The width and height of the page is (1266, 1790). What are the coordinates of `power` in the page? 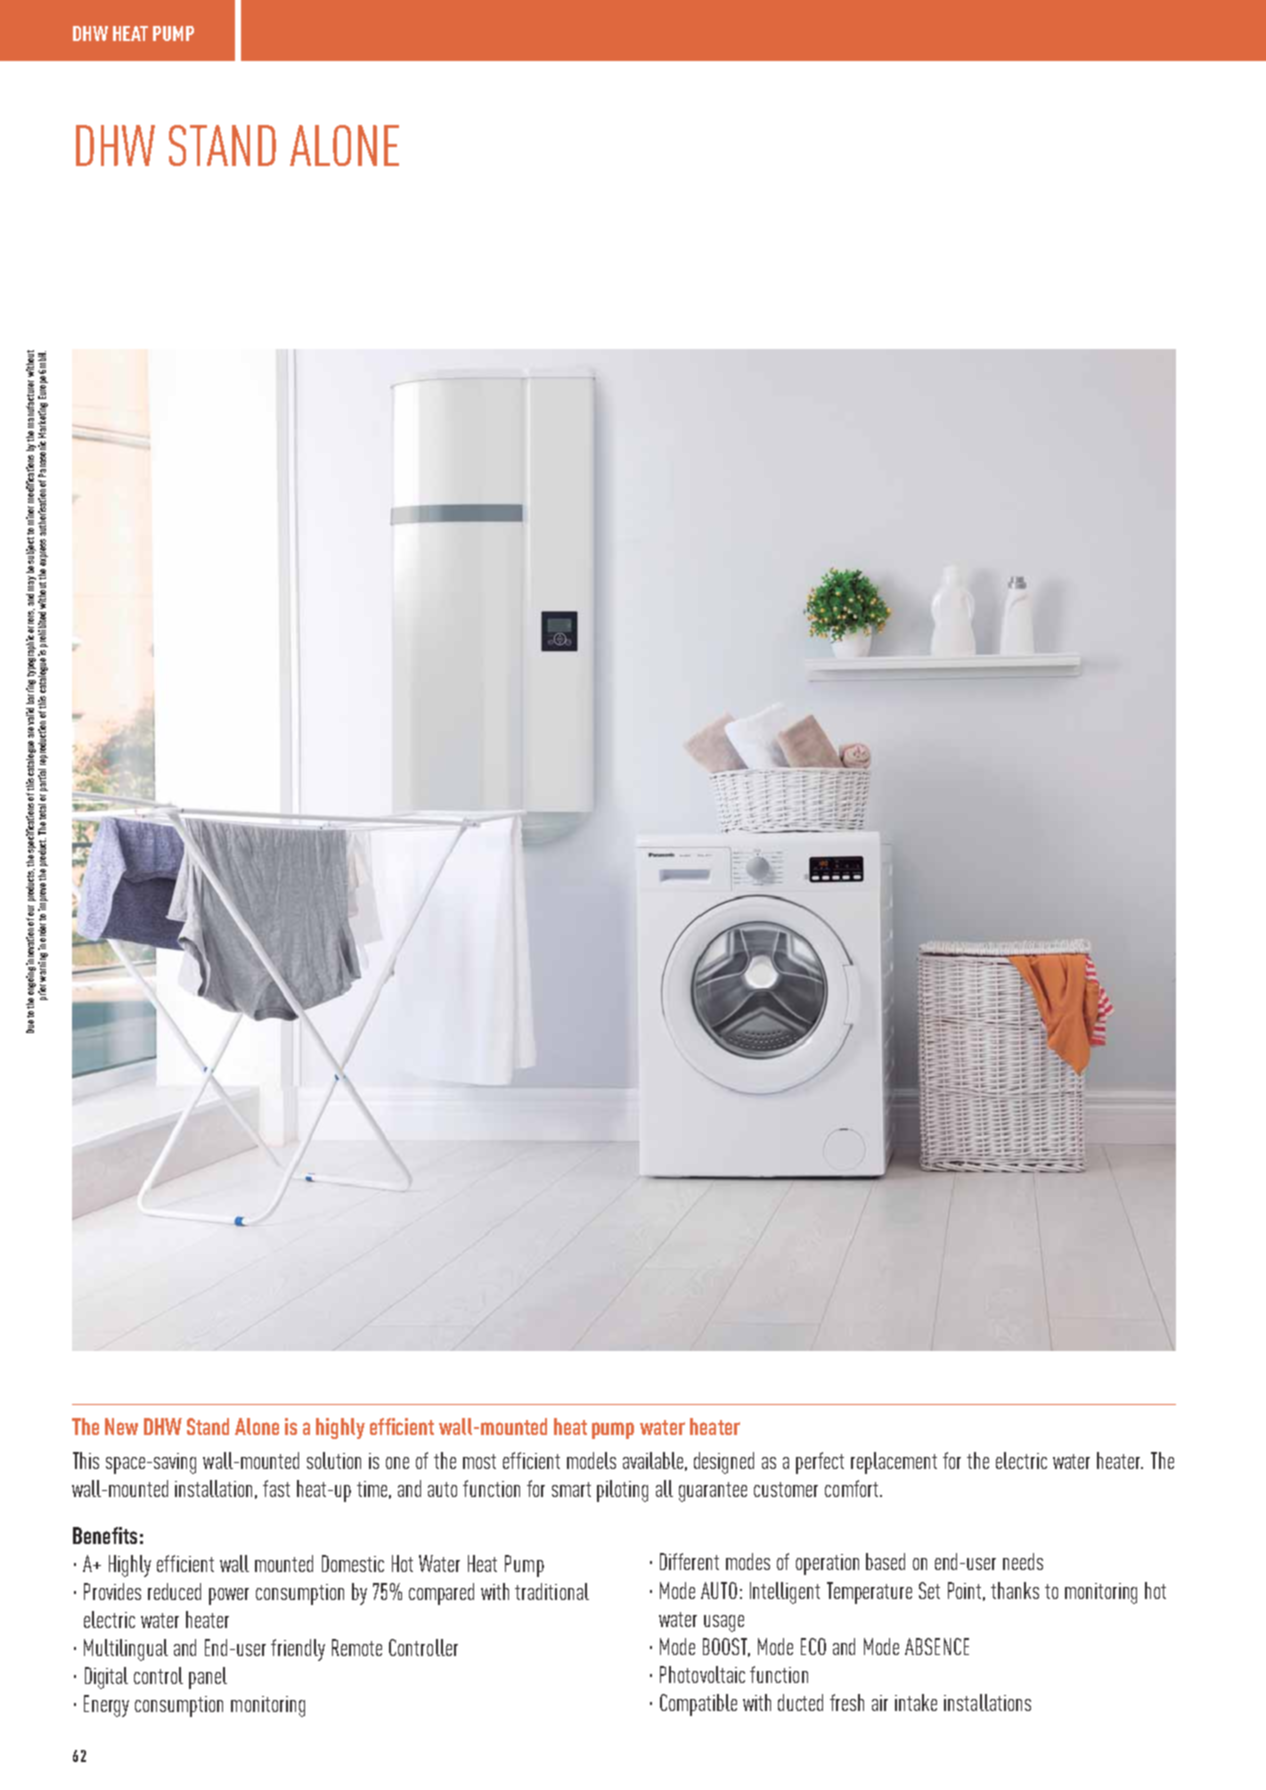 It's located at (229, 1596).
